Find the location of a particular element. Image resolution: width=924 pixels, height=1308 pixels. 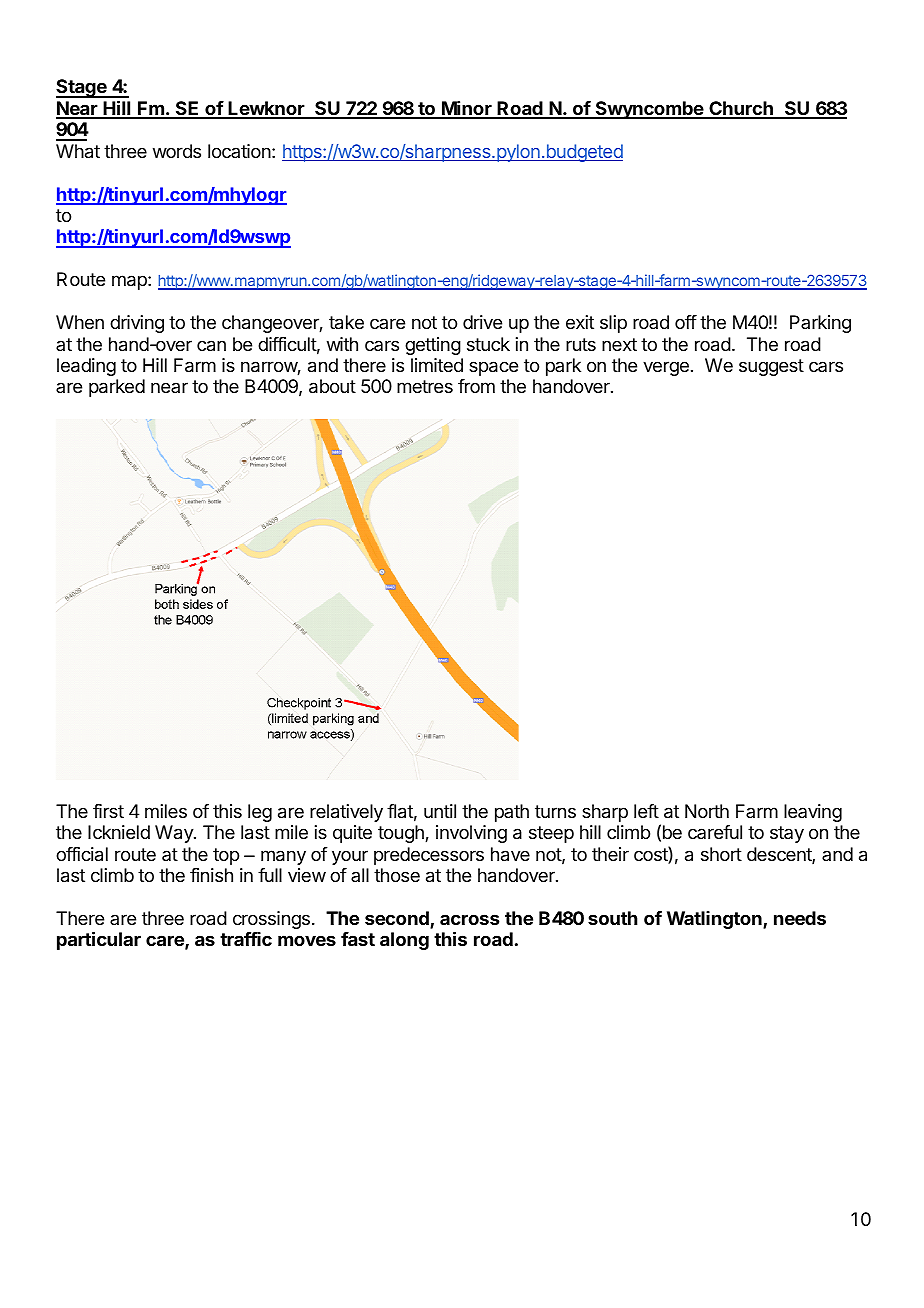

across is located at coordinates (469, 919).
